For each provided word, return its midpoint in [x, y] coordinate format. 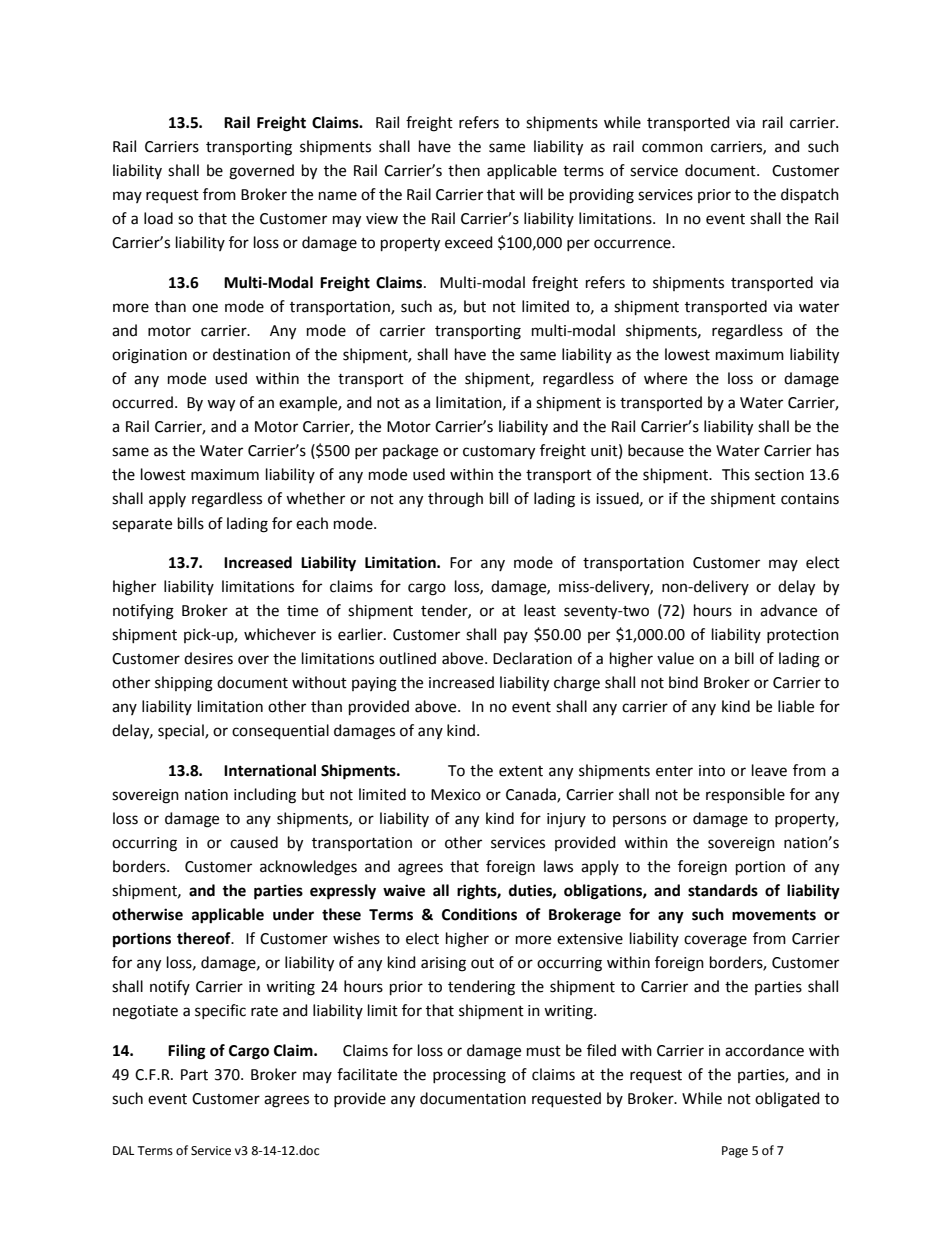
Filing [187, 1052]
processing [469, 1076]
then [464, 170]
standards [723, 890]
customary [499, 453]
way [221, 405]
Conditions [479, 914]
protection [803, 636]
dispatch [810, 195]
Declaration [532, 658]
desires [208, 658]
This [736, 474]
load [158, 218]
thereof [205, 938]
